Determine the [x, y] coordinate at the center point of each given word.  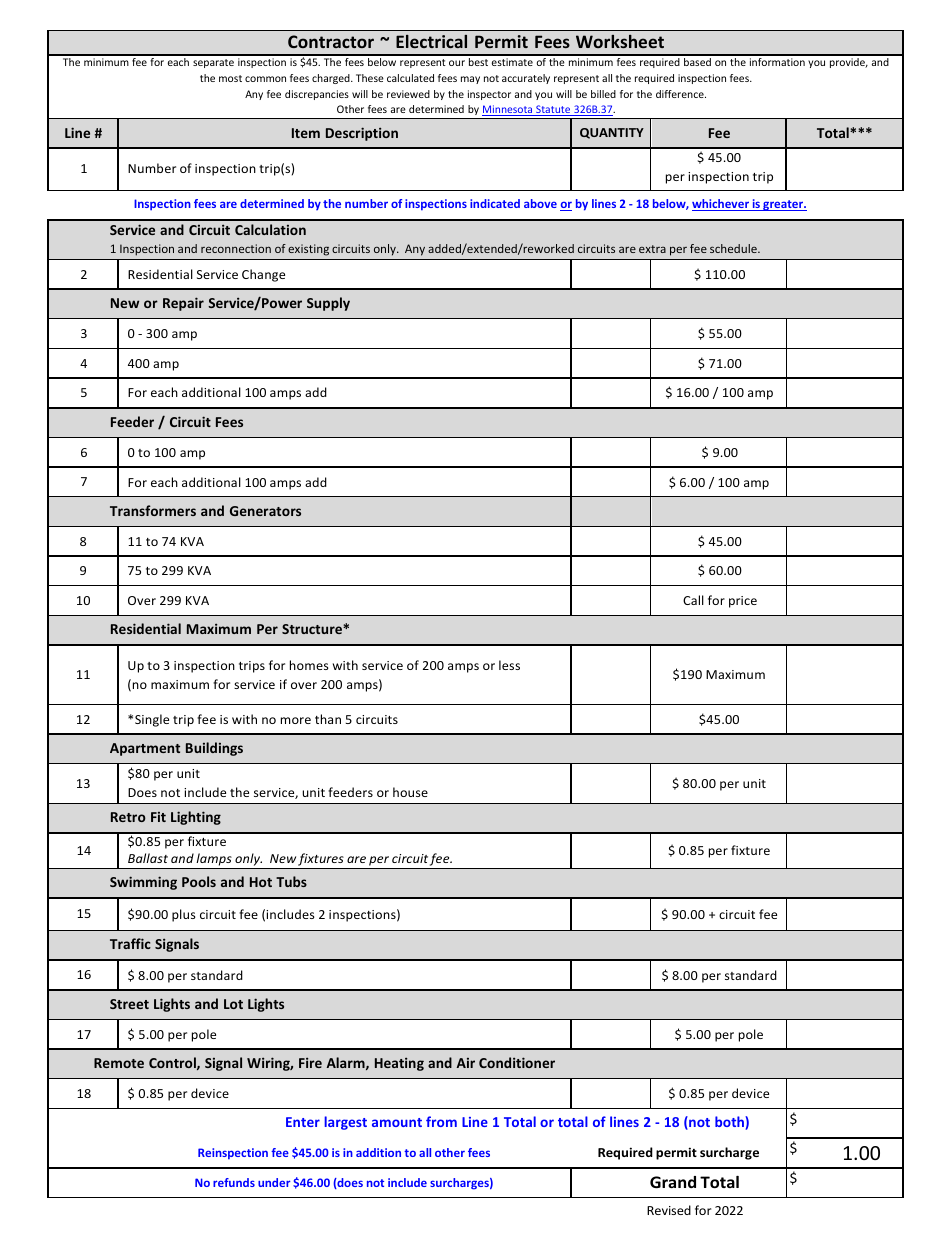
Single [152, 720]
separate [213, 63]
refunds [234, 1182]
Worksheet [620, 41]
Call [693, 600]
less [509, 665]
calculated [410, 78]
